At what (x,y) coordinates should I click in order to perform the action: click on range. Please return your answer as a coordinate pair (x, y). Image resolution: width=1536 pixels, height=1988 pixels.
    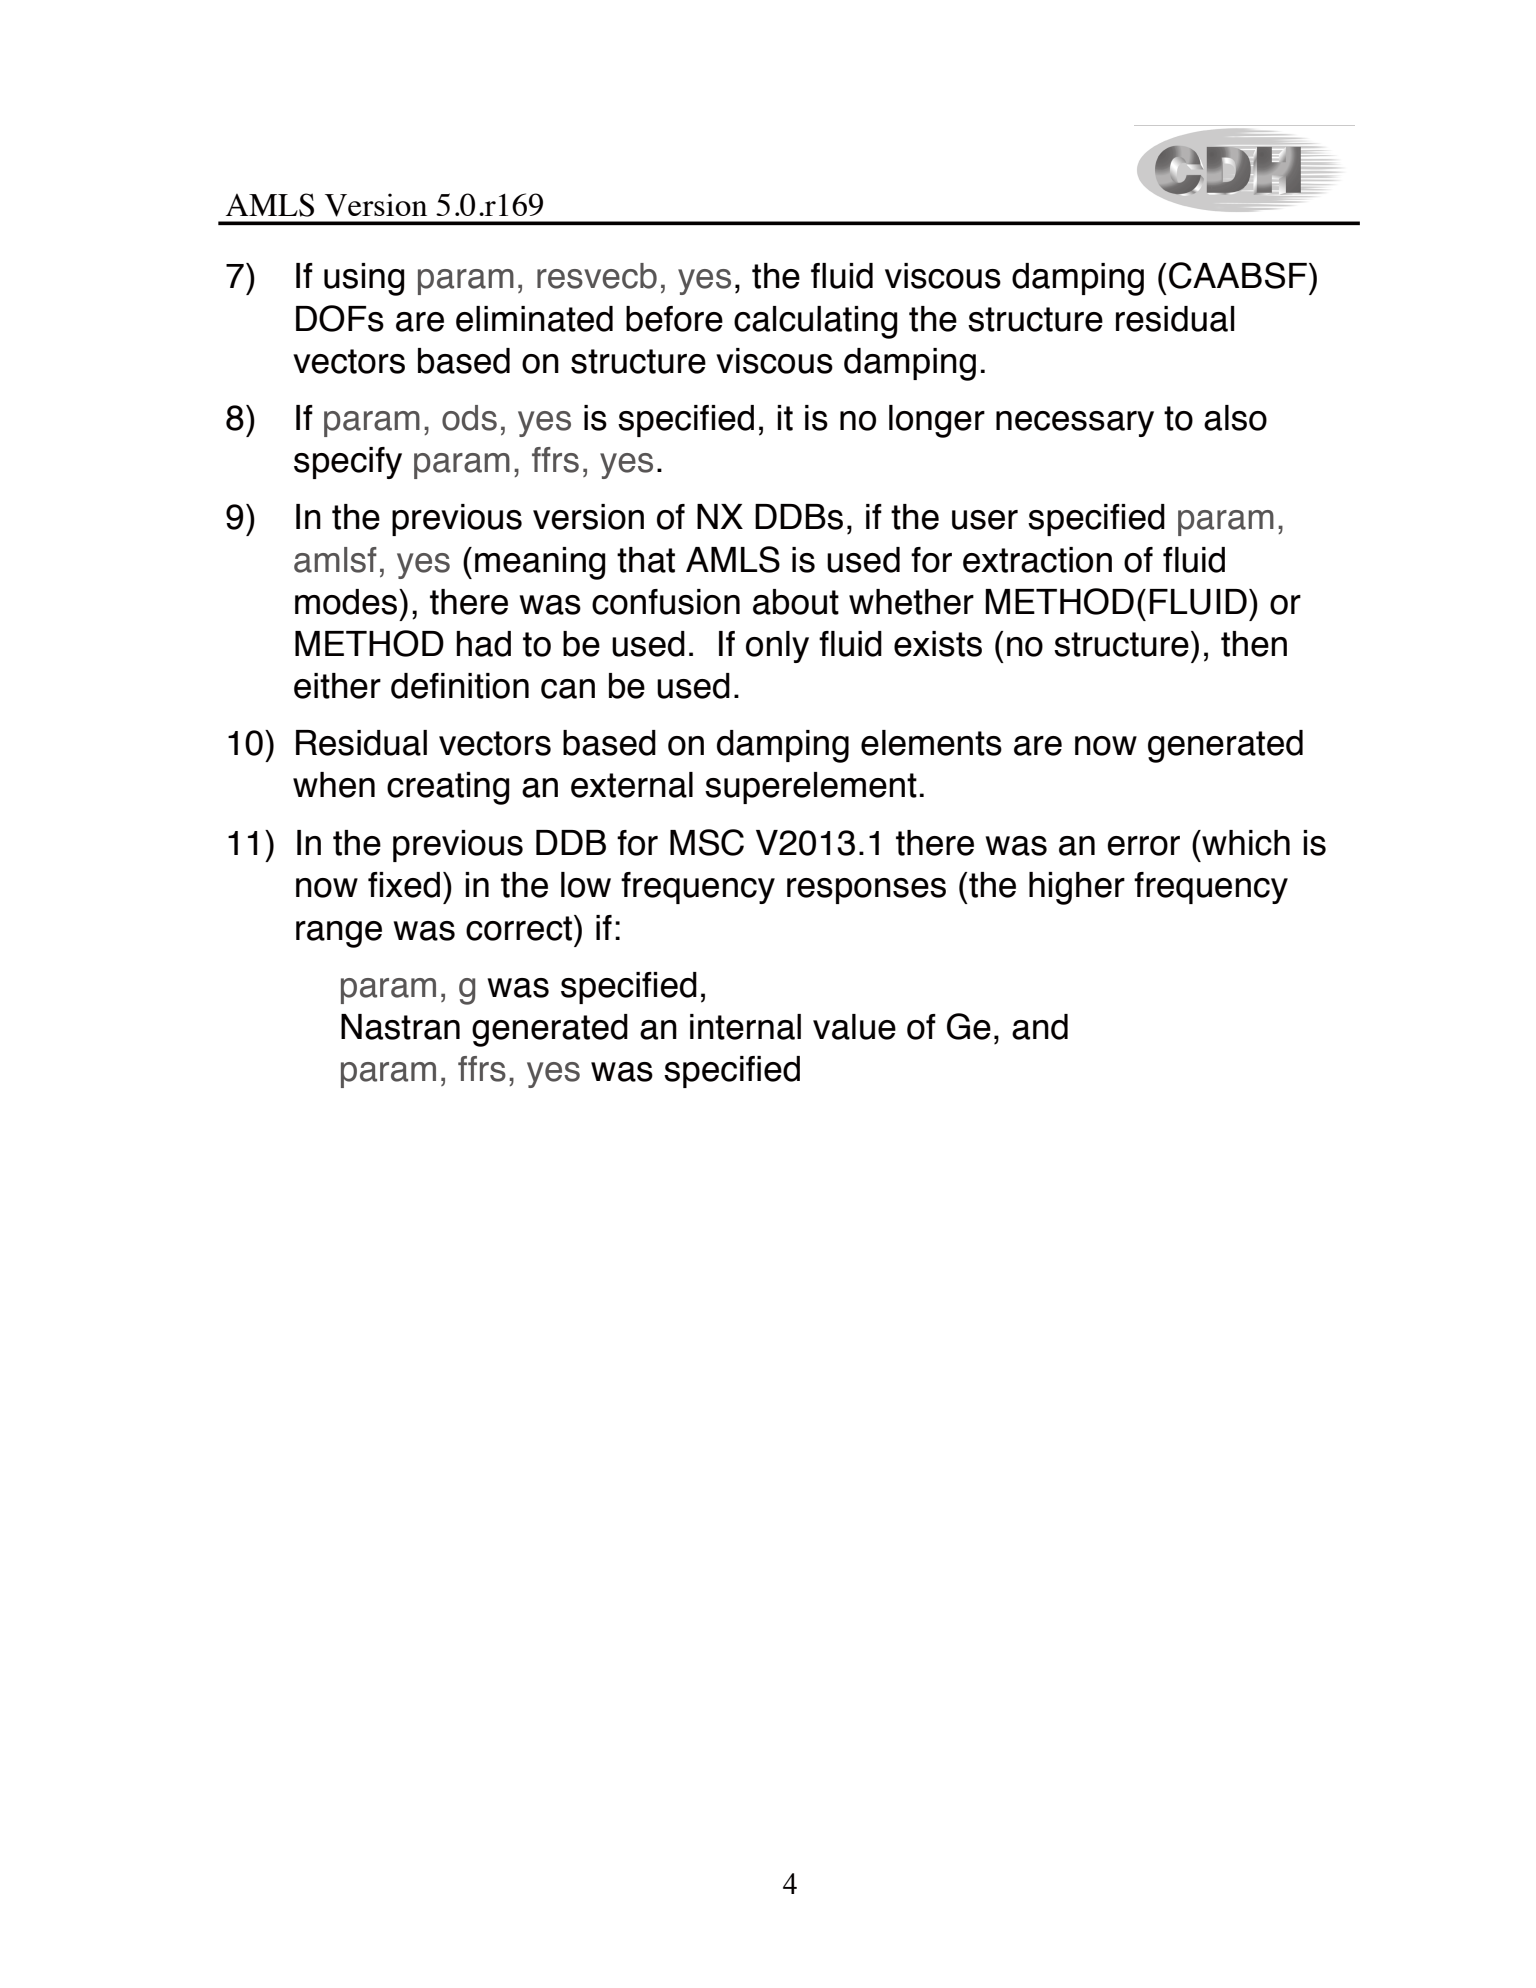
    Looking at the image, I should click on (339, 934).
